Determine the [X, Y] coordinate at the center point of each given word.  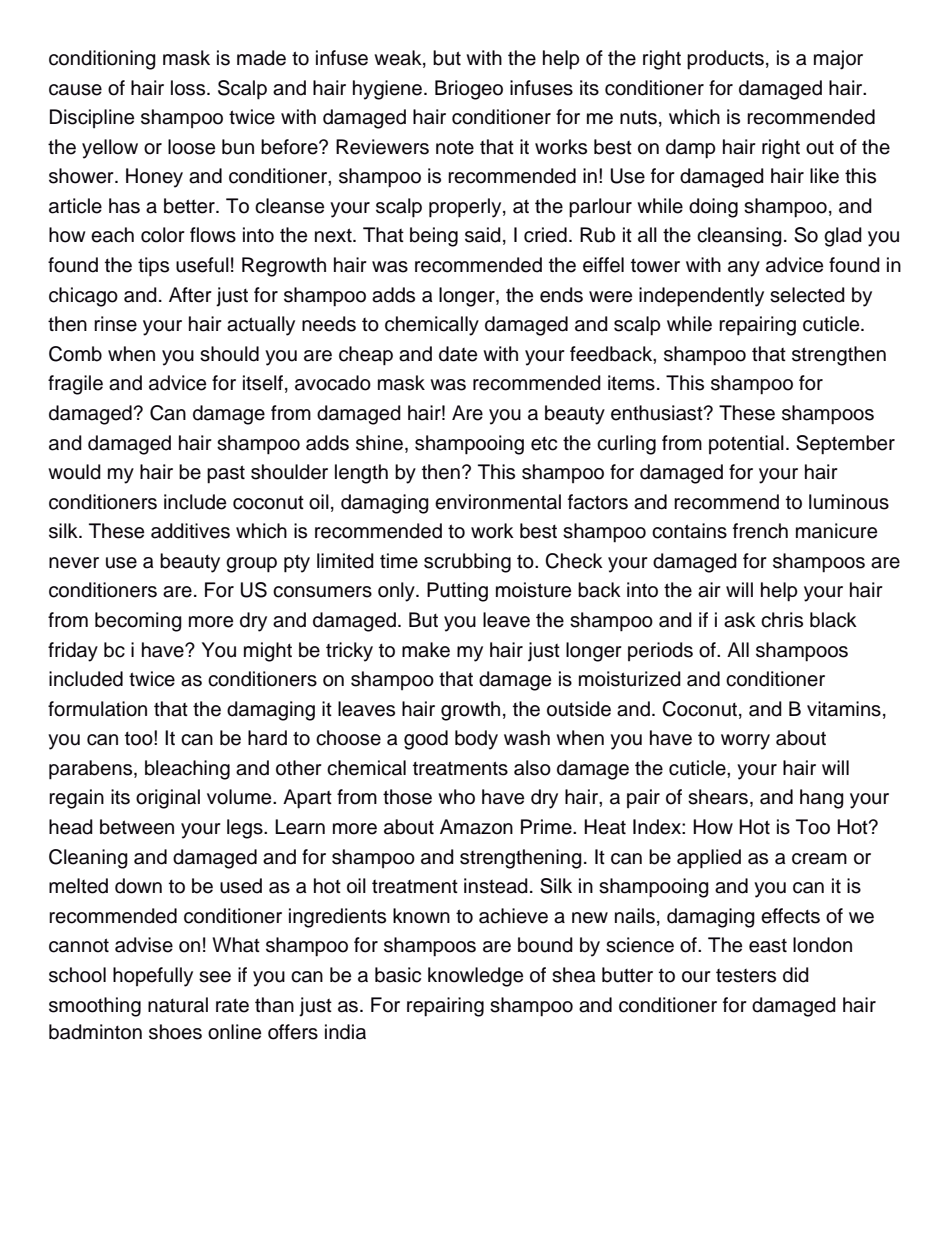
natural [178, 1005]
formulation [97, 709]
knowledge [475, 977]
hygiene [387, 90]
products [725, 60]
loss [189, 88]
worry [745, 742]
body [476, 740]
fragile [75, 385]
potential [746, 444]
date [458, 354]
